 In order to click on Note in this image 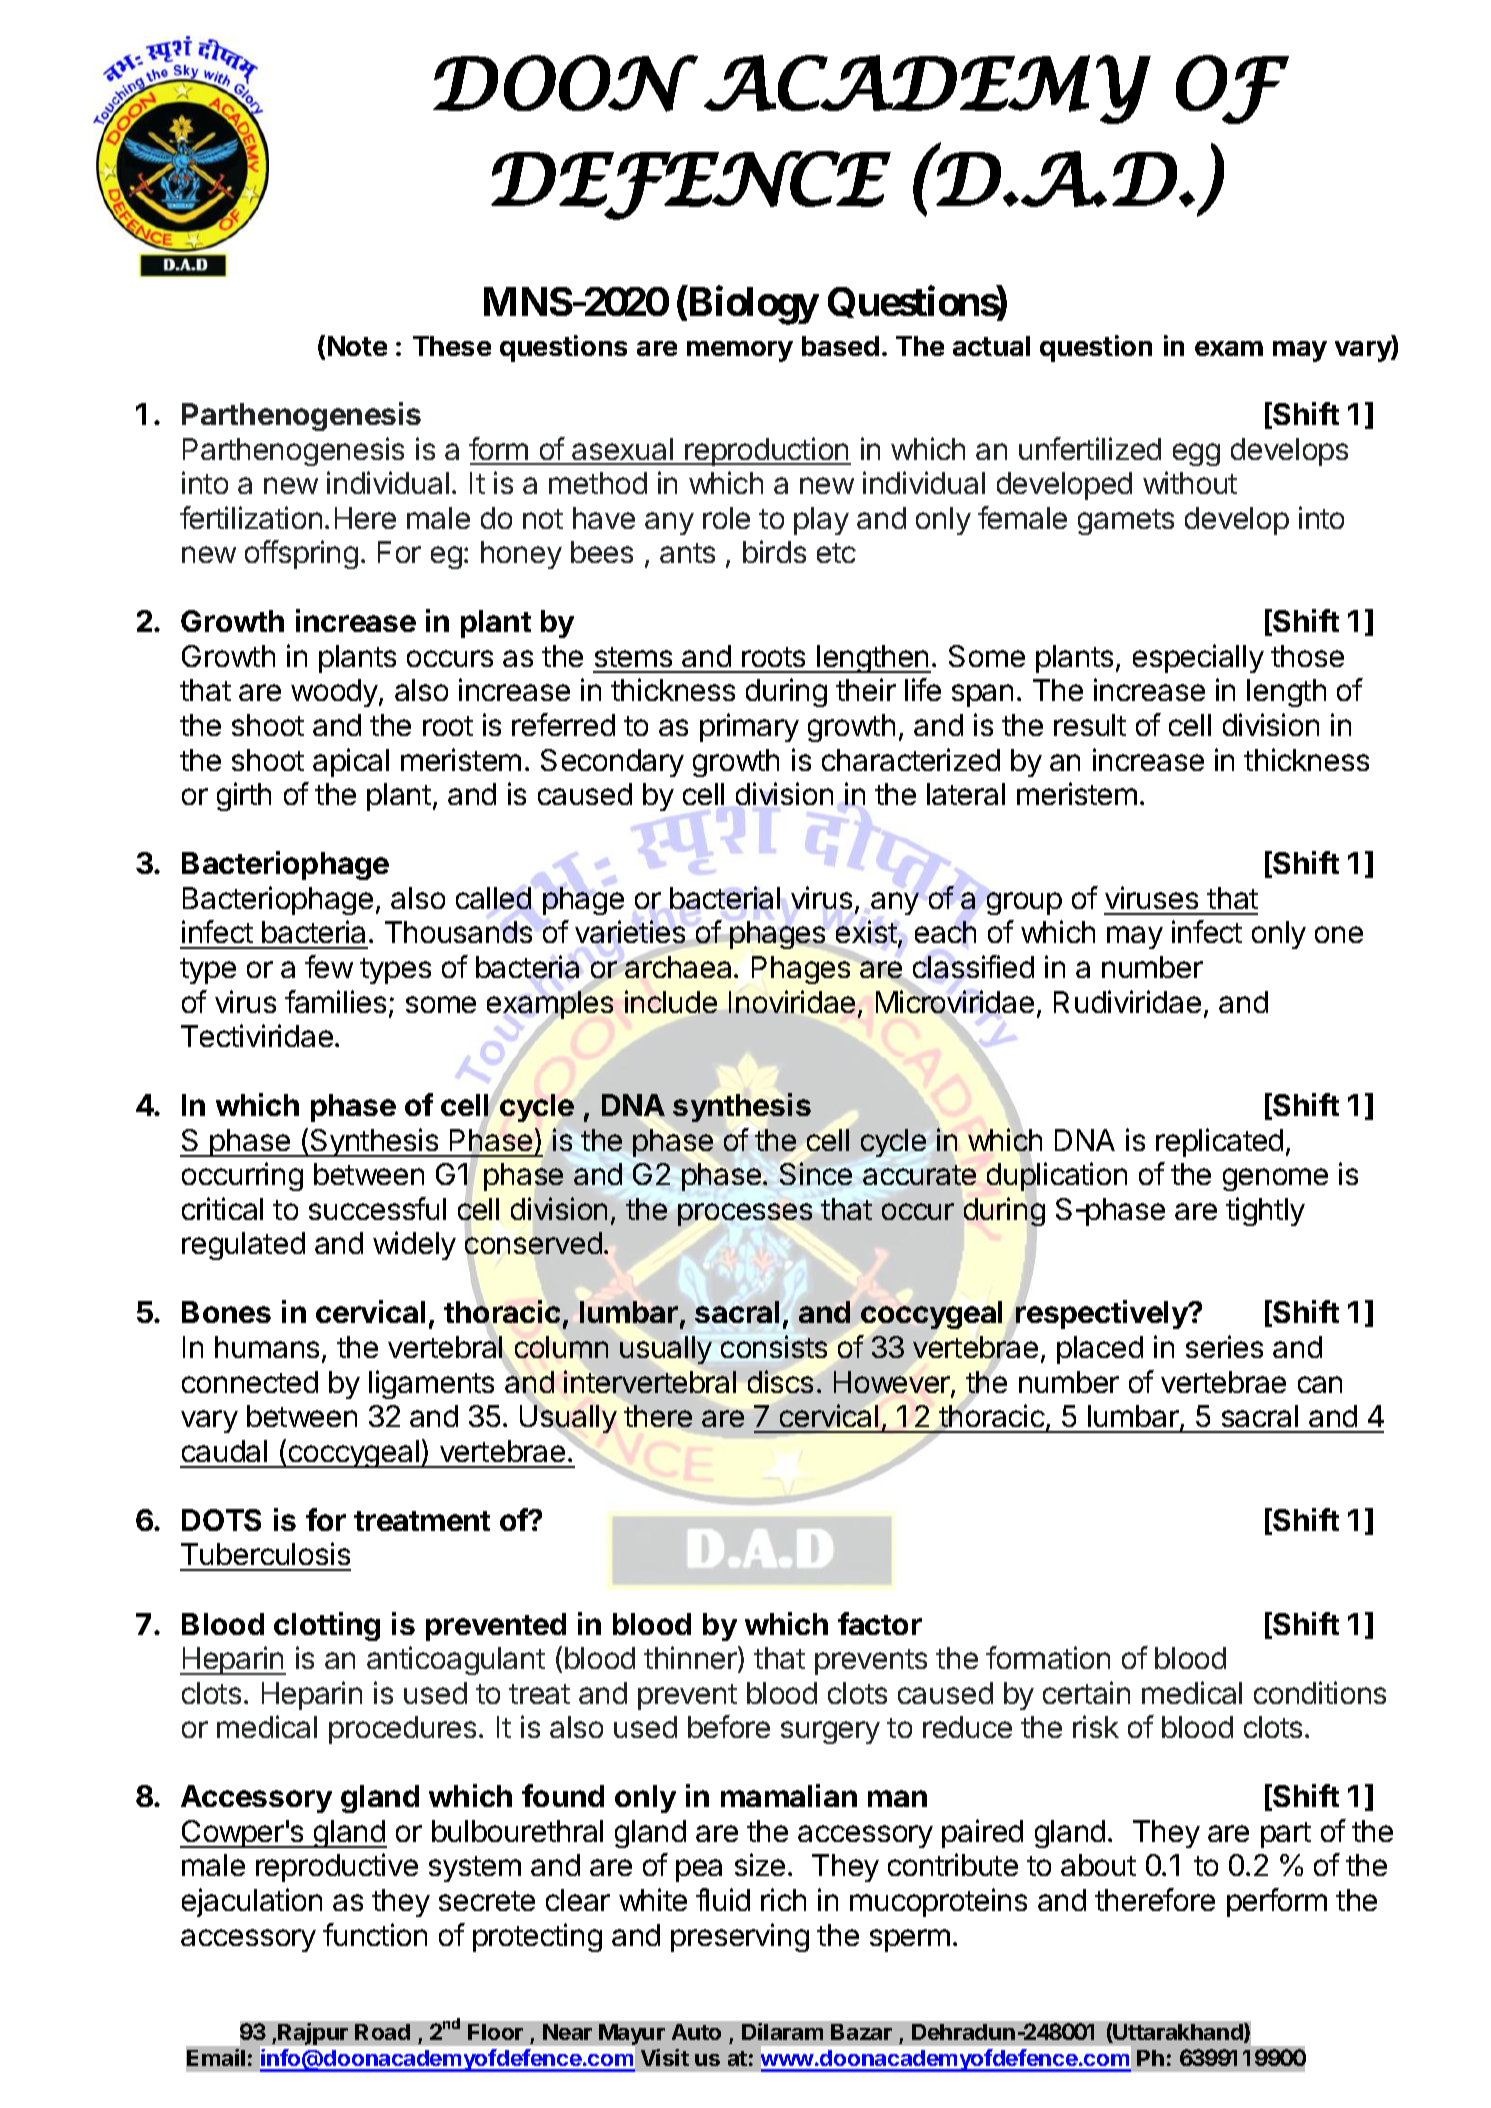, I will do `click(357, 346)`.
